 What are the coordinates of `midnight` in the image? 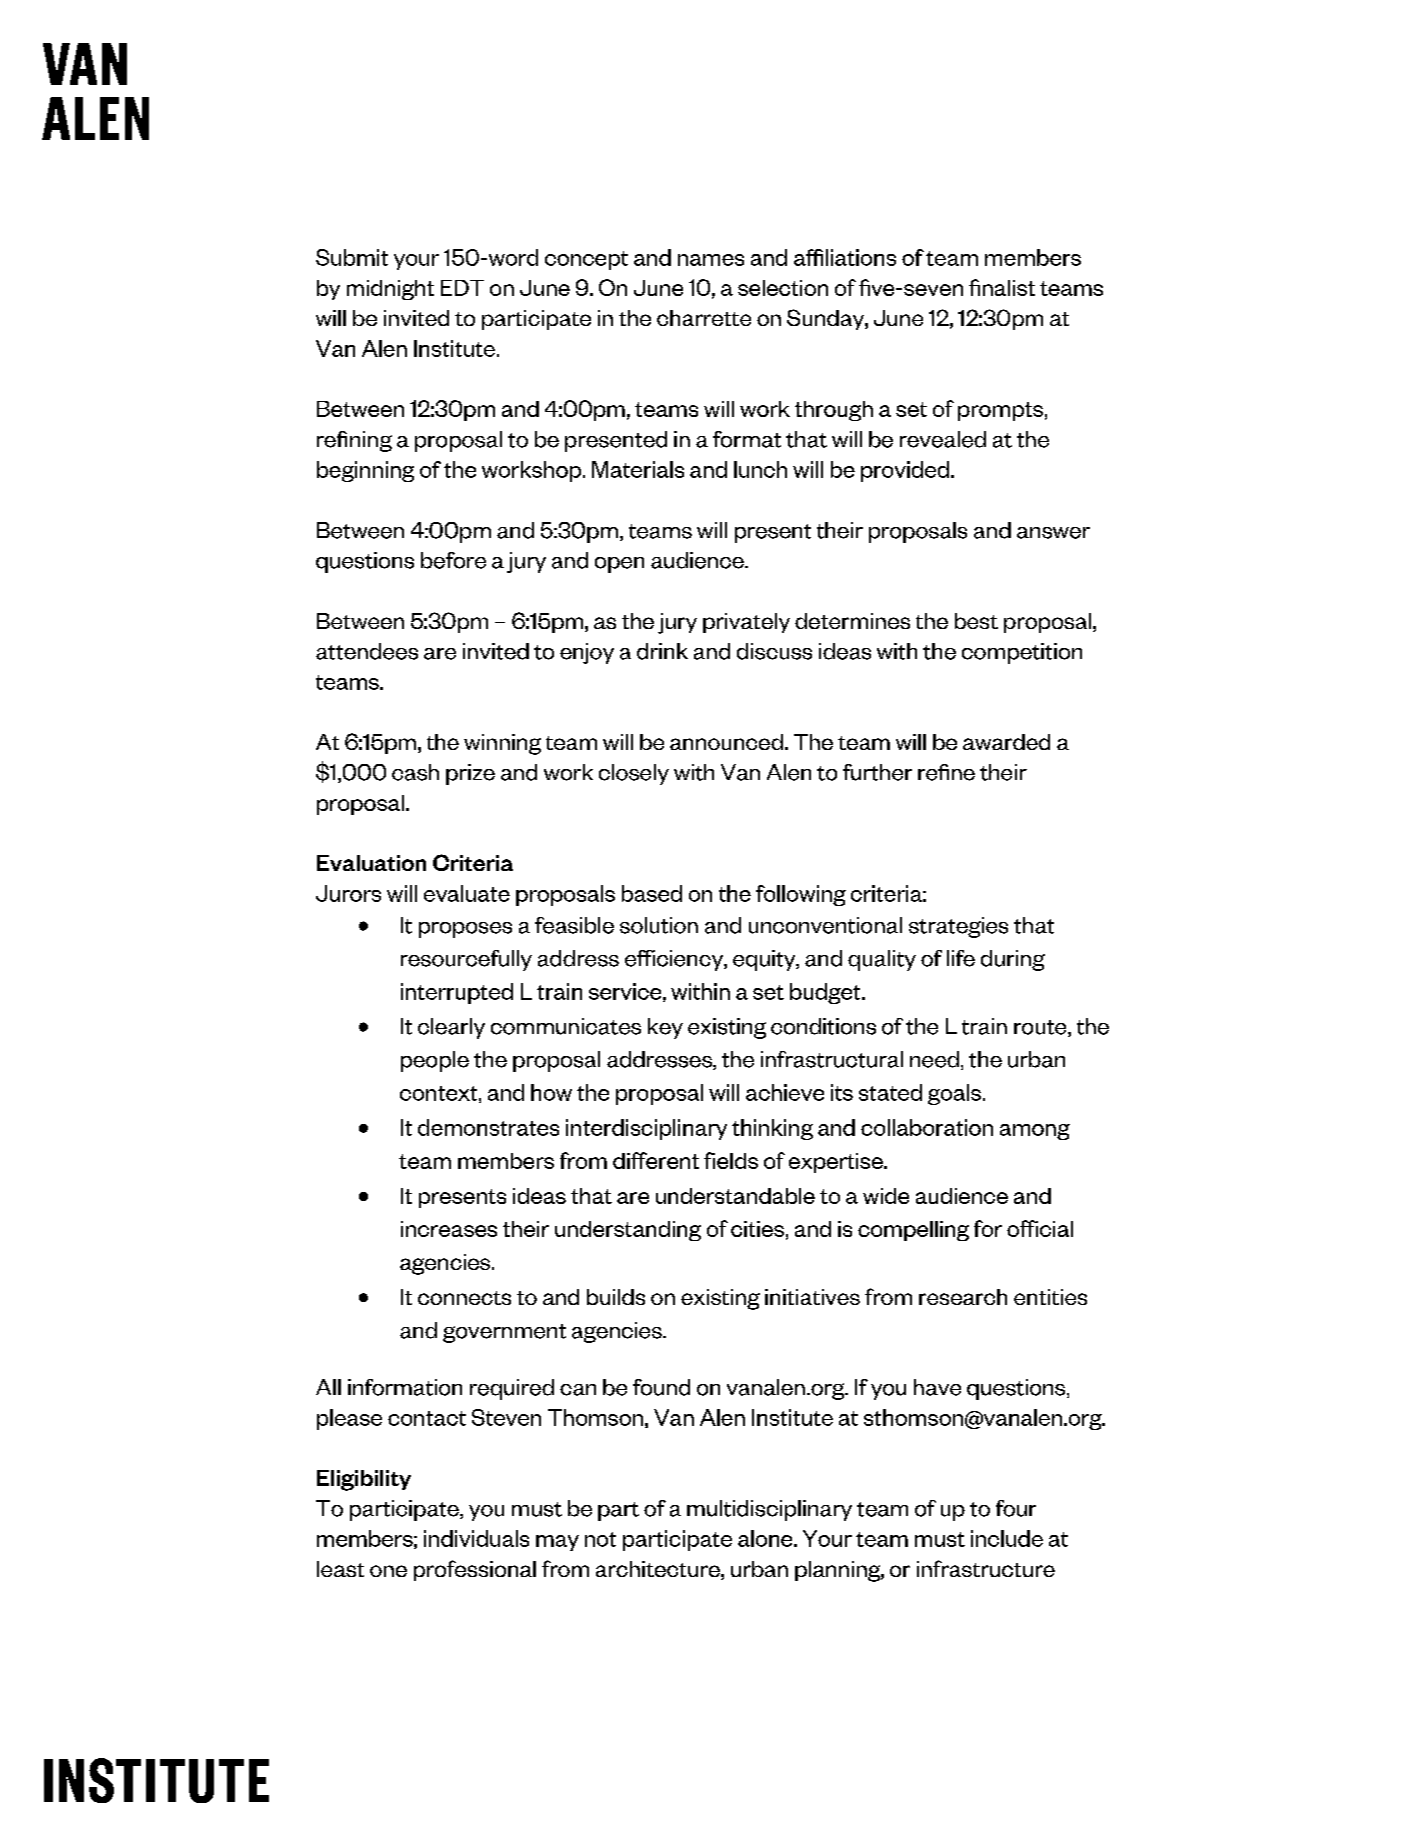 It's located at (390, 290).
